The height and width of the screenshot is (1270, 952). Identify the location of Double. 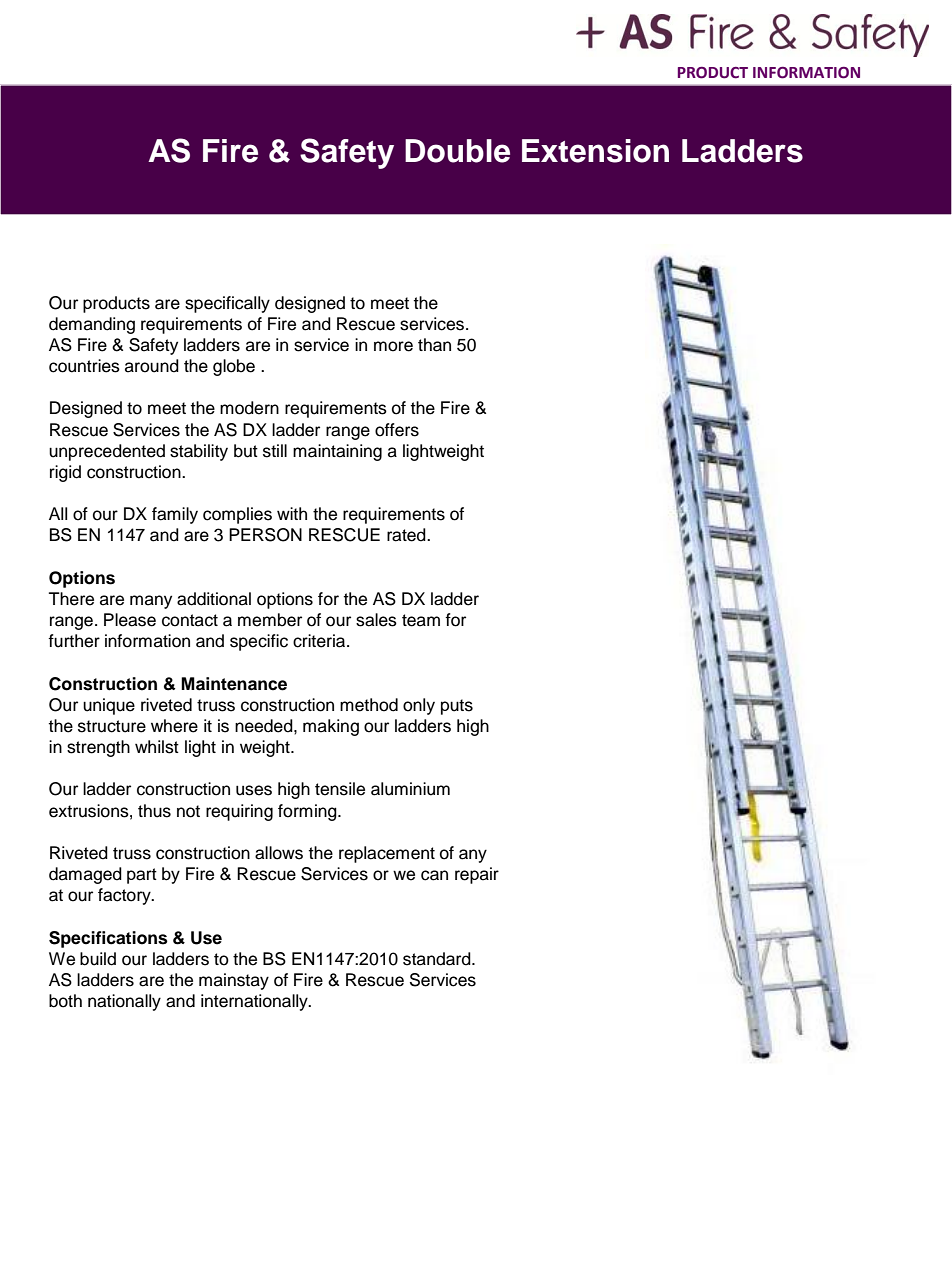
(457, 151).
